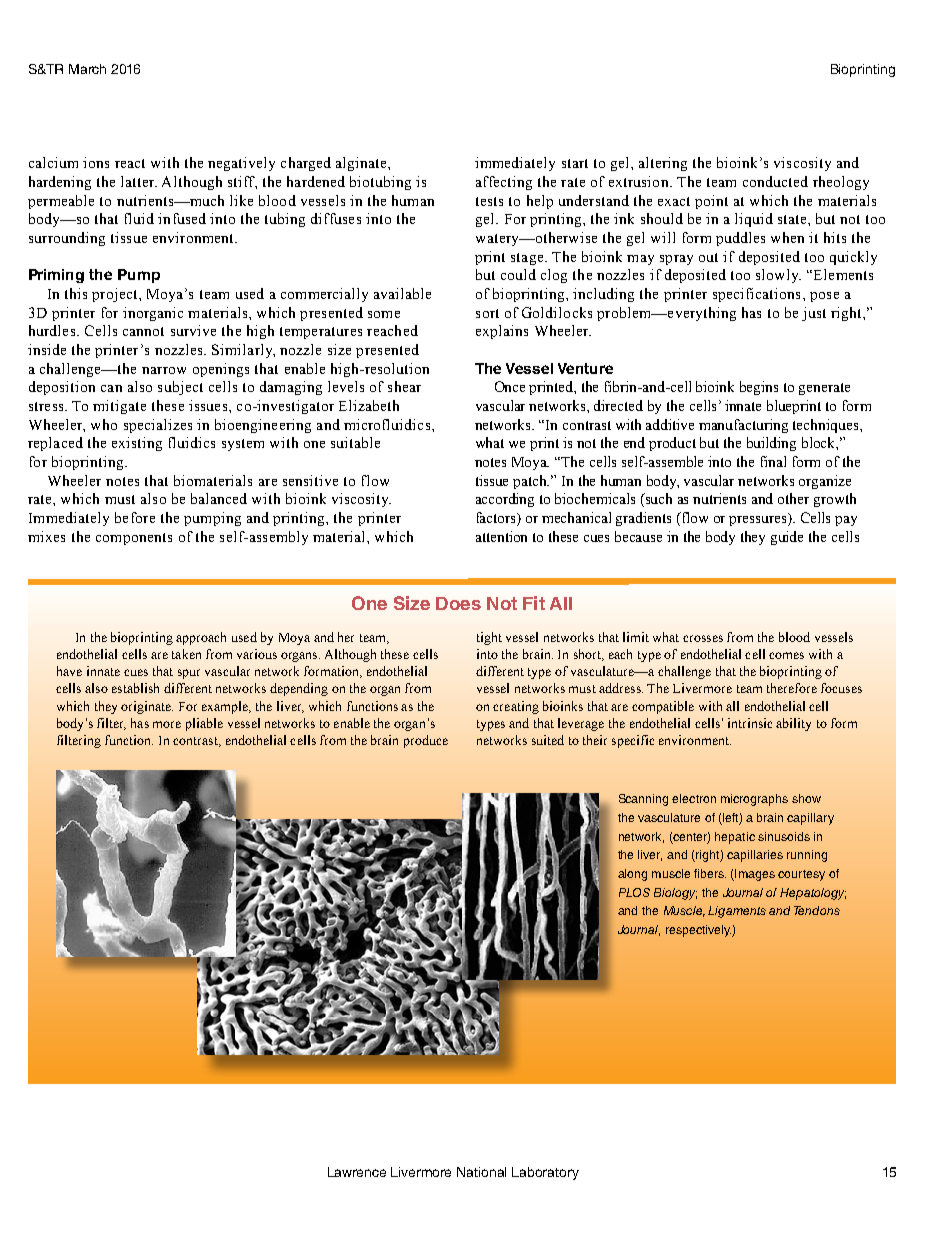 The height and width of the image is (1233, 952). What do you see at coordinates (201, 638) in the image?
I see `approach` at bounding box center [201, 638].
